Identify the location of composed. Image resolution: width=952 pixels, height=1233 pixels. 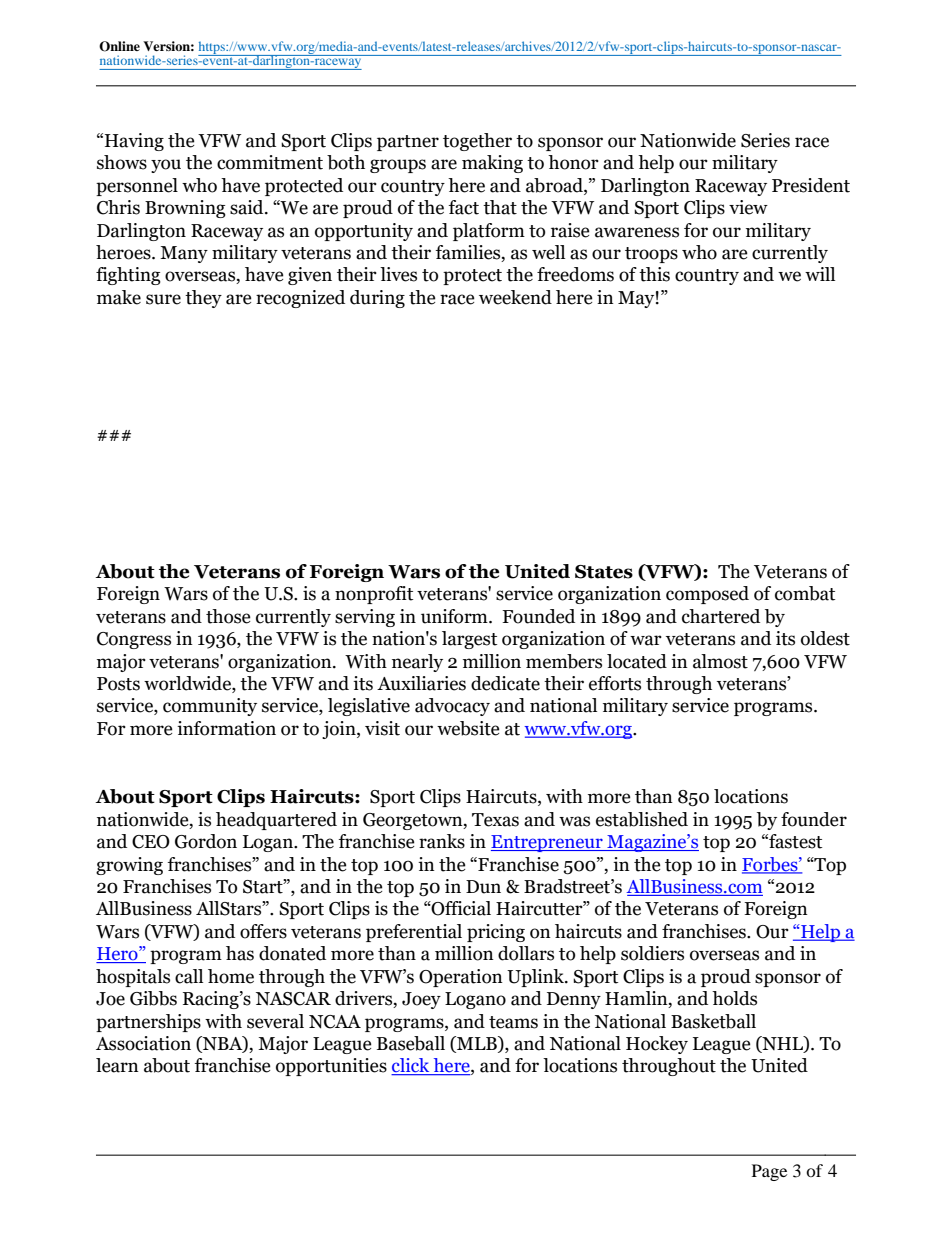
(707, 595).
